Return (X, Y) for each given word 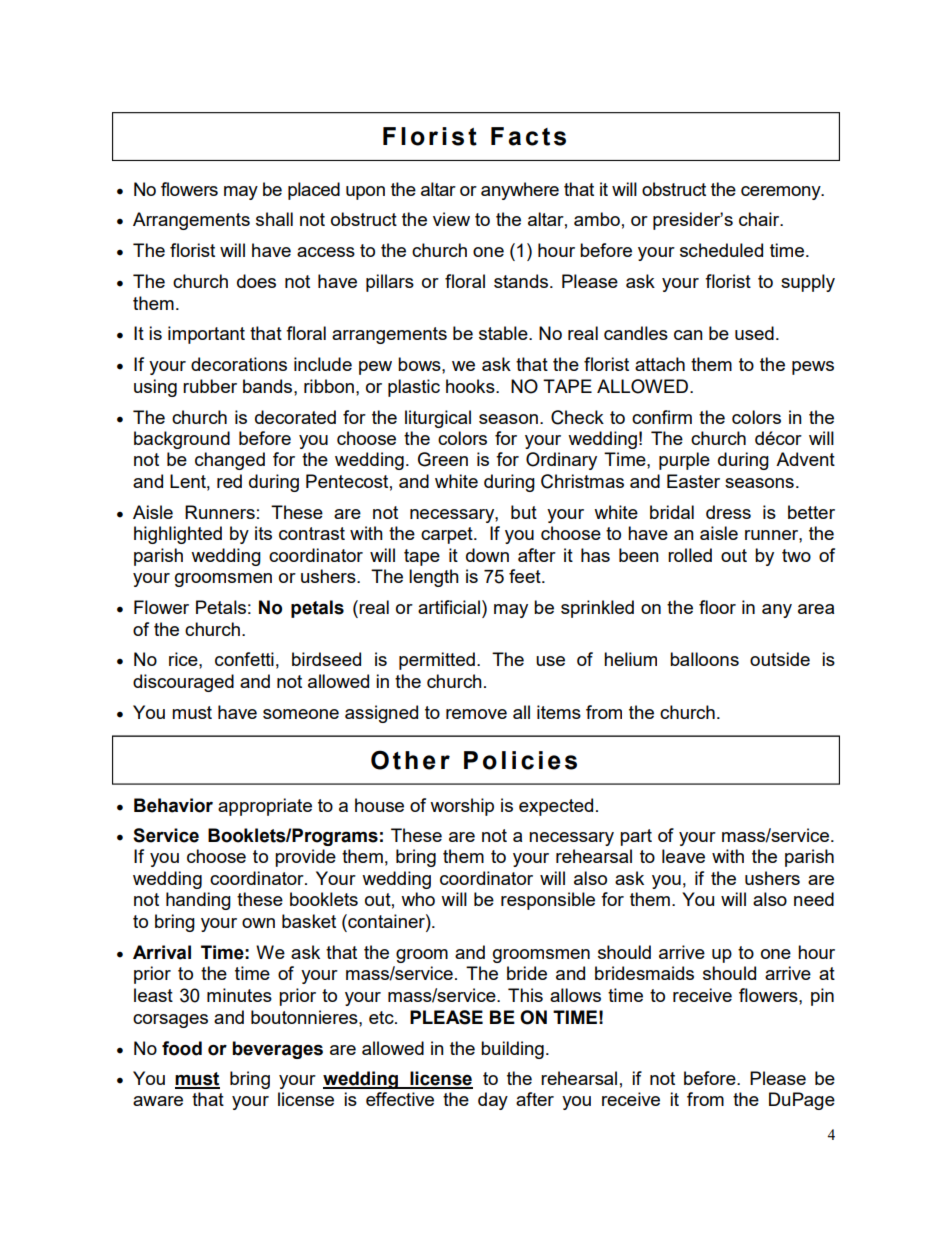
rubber (210, 386)
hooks (471, 386)
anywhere (520, 191)
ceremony (782, 193)
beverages (277, 1050)
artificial (449, 607)
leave (683, 856)
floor (717, 607)
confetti (244, 659)
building (512, 1050)
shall (274, 219)
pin (822, 997)
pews (813, 368)
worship (462, 807)
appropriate (265, 807)
